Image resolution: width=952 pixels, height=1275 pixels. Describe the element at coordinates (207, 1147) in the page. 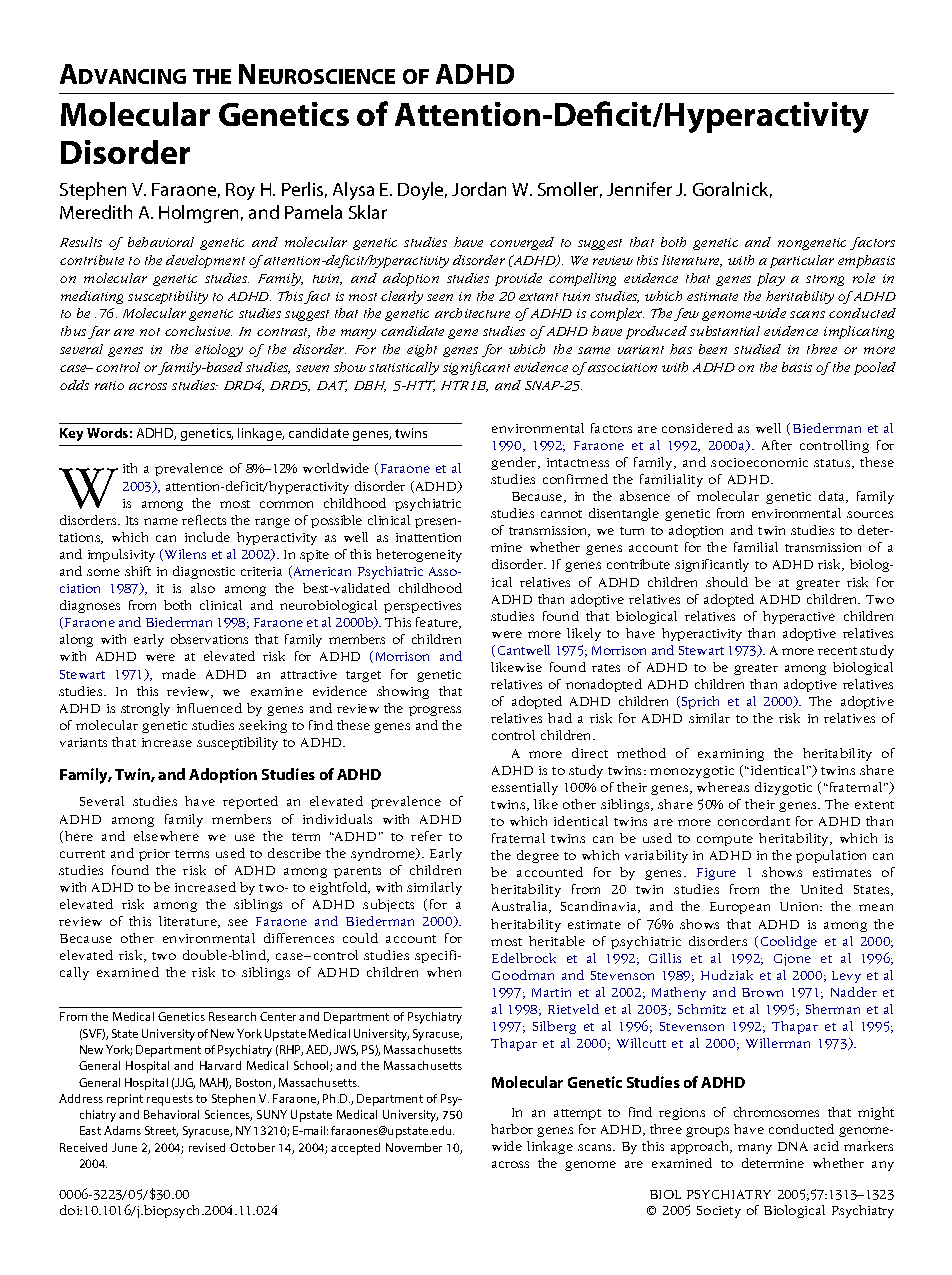

I see `revised` at that location.
